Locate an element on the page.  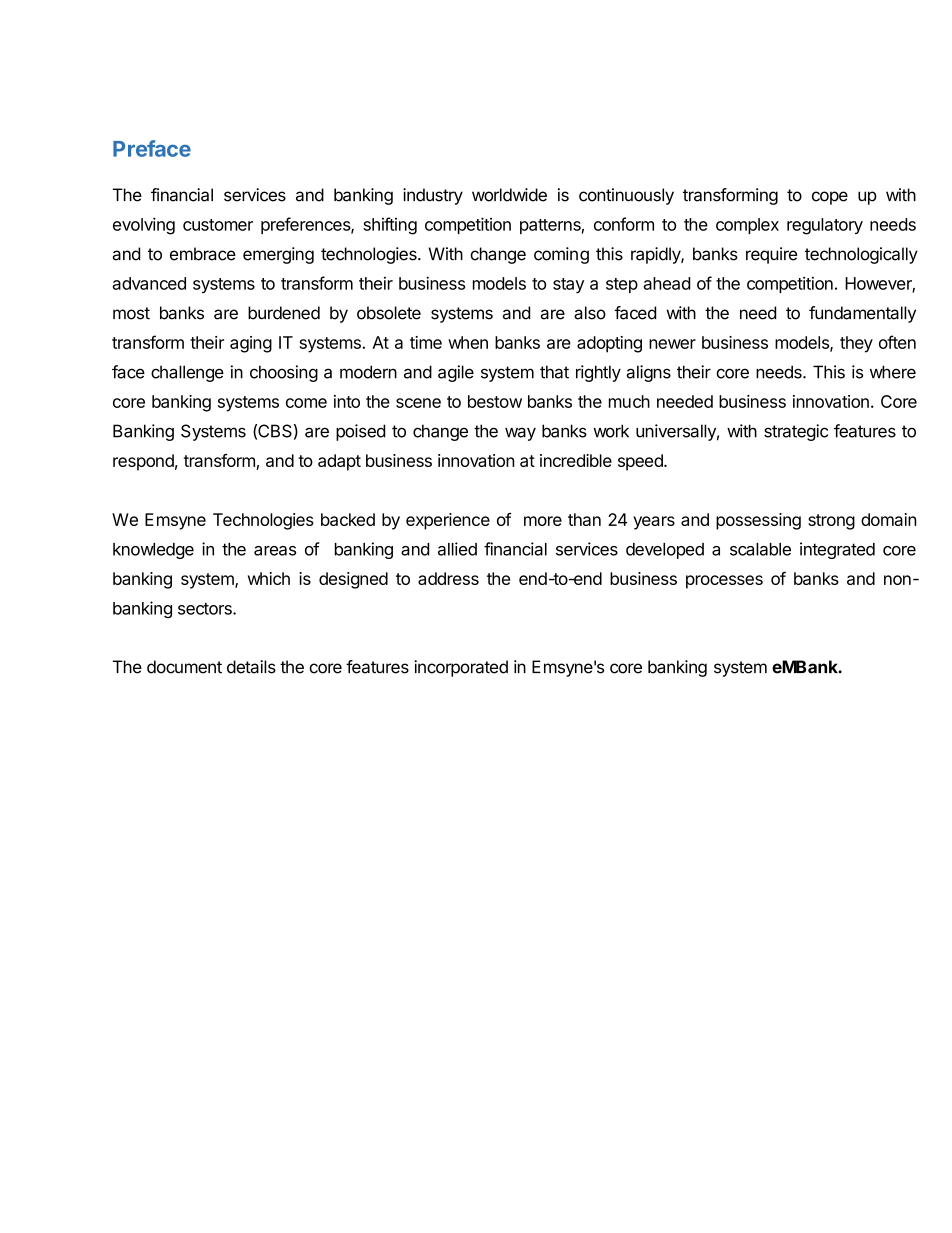
burdened is located at coordinates (284, 313).
